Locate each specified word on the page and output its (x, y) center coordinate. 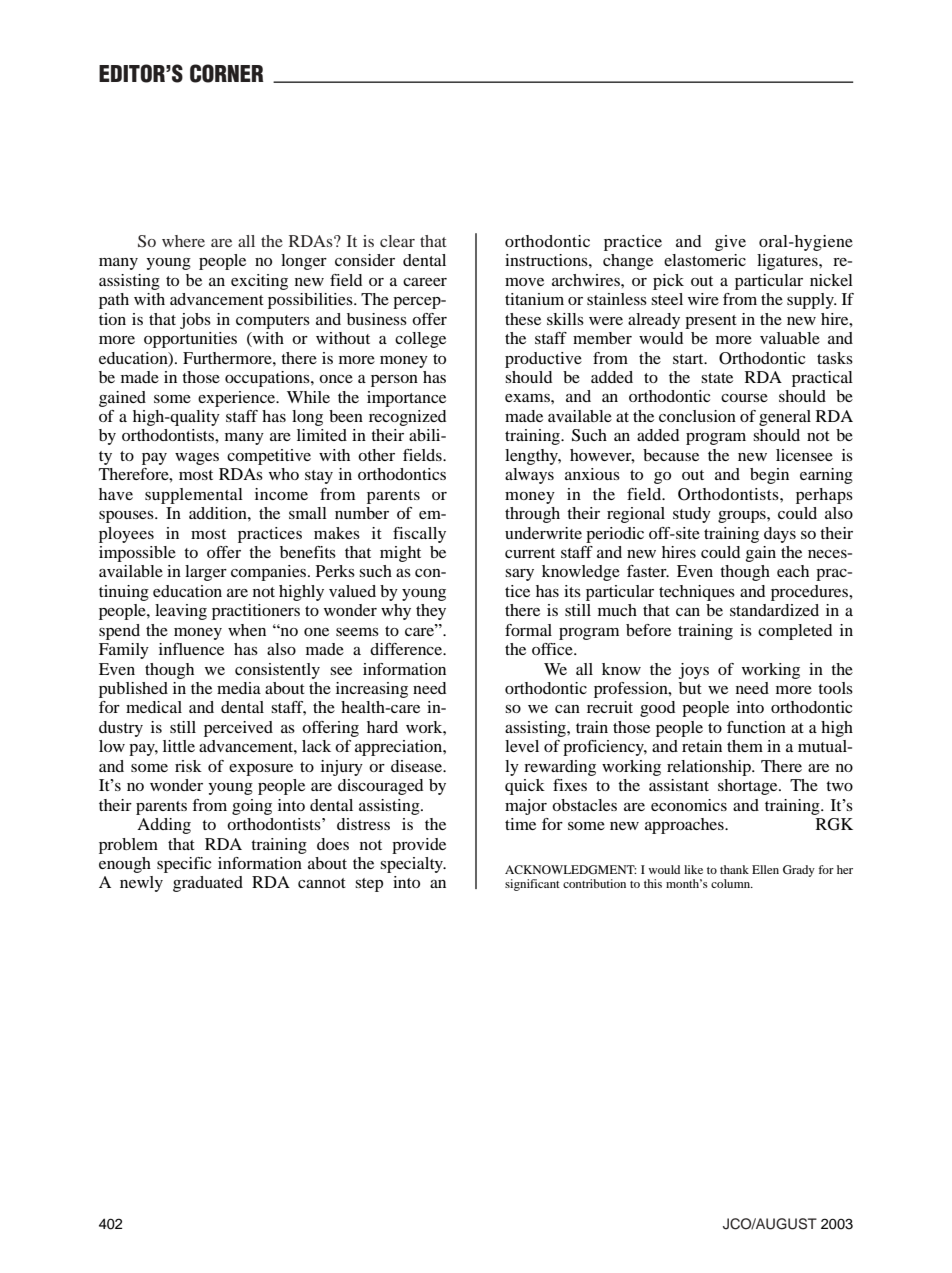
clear (397, 241)
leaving (181, 612)
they (431, 612)
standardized (774, 610)
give (730, 243)
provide (419, 846)
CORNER (227, 73)
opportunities (190, 340)
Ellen (765, 869)
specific (184, 865)
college (420, 340)
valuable (790, 338)
